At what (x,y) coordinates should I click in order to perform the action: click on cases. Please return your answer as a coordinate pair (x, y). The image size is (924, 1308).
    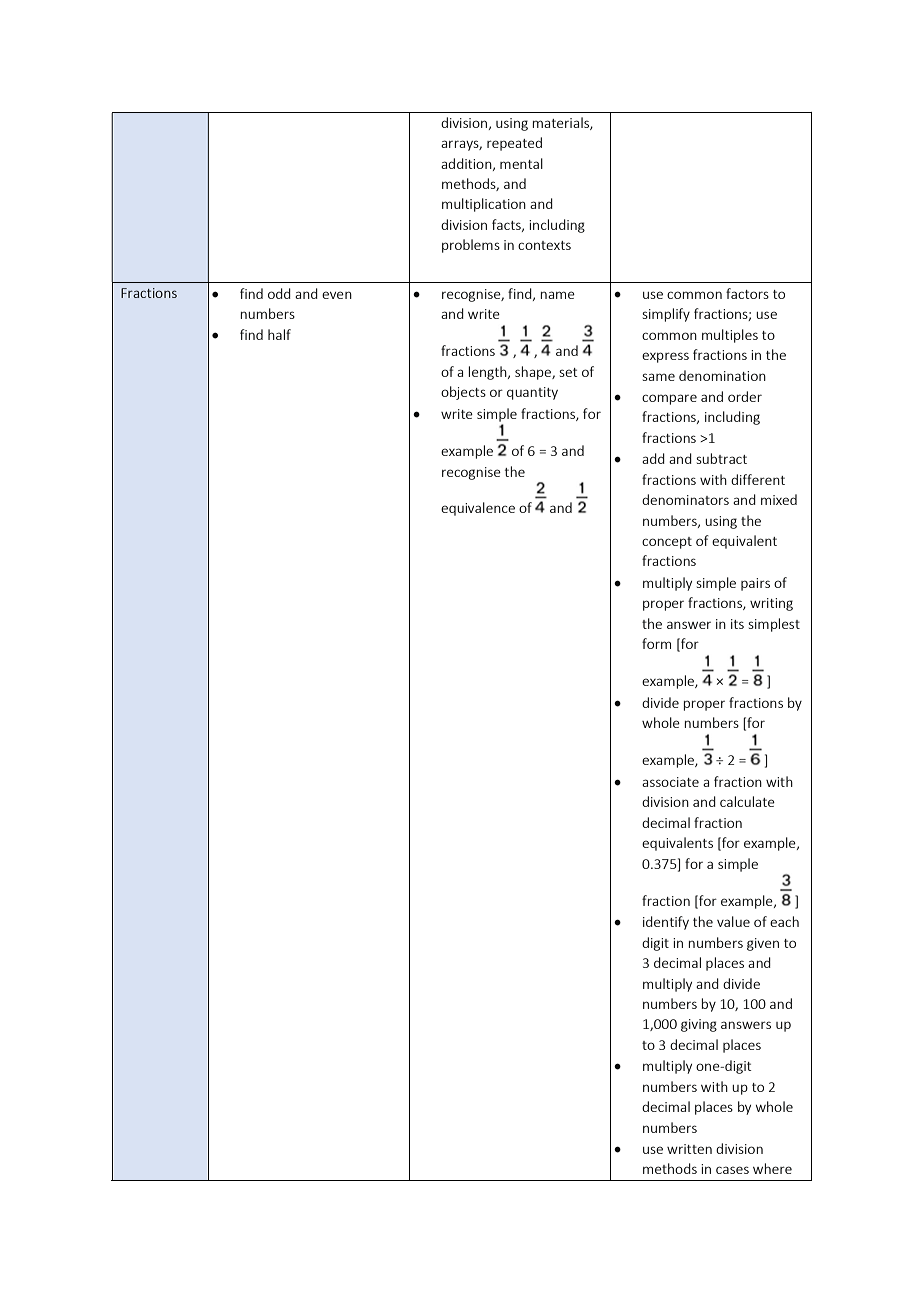
    Looking at the image, I should click on (732, 1170).
